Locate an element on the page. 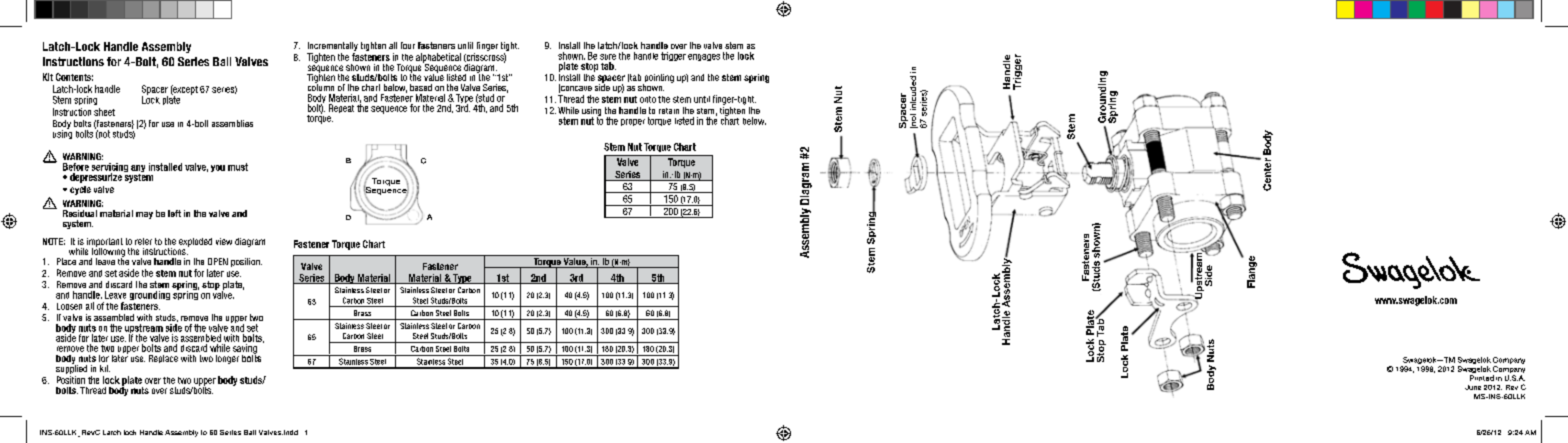 The image size is (1568, 443). pointing is located at coordinates (658, 79).
